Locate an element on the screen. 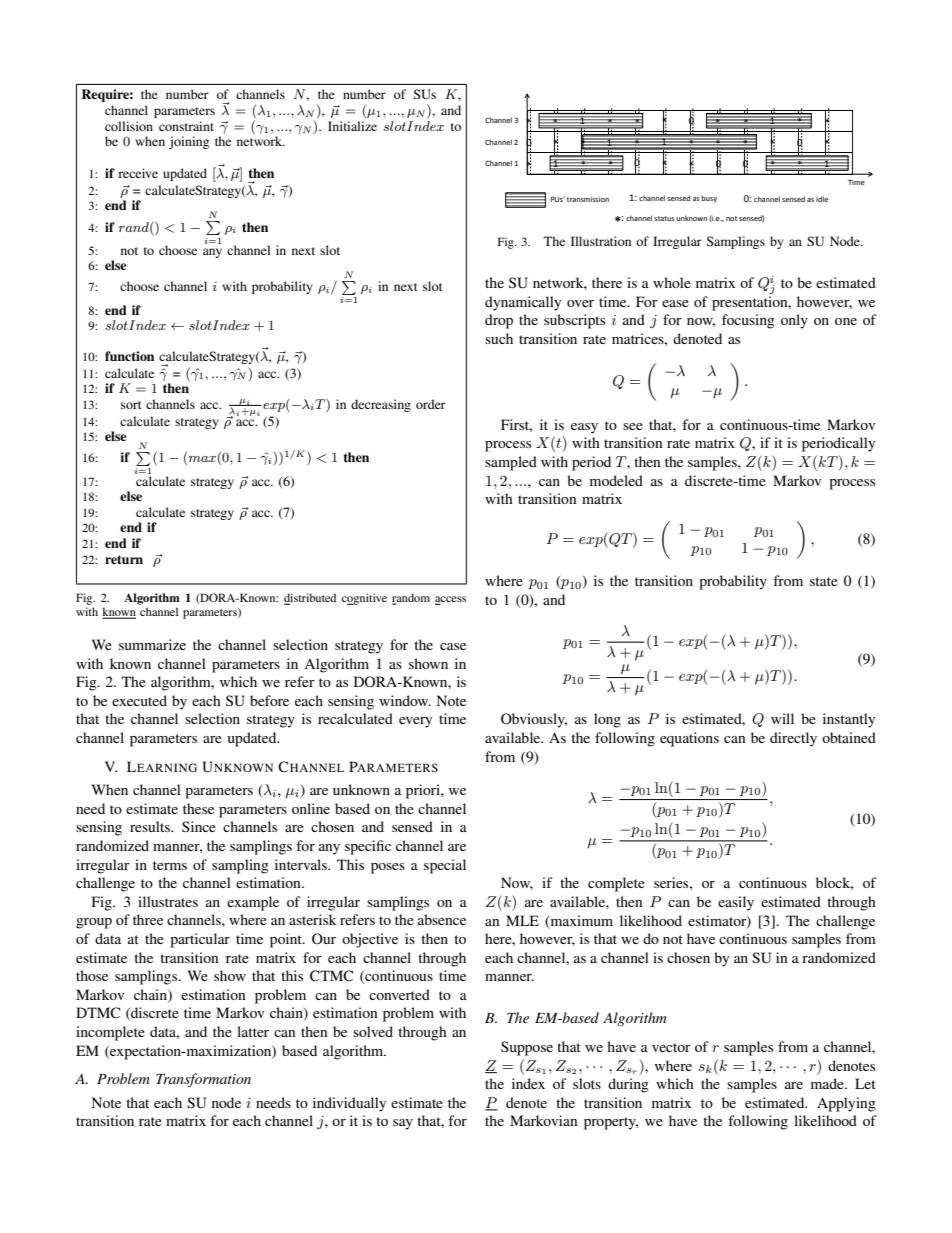 This screenshot has width=952, height=1233. state is located at coordinates (824, 581).
